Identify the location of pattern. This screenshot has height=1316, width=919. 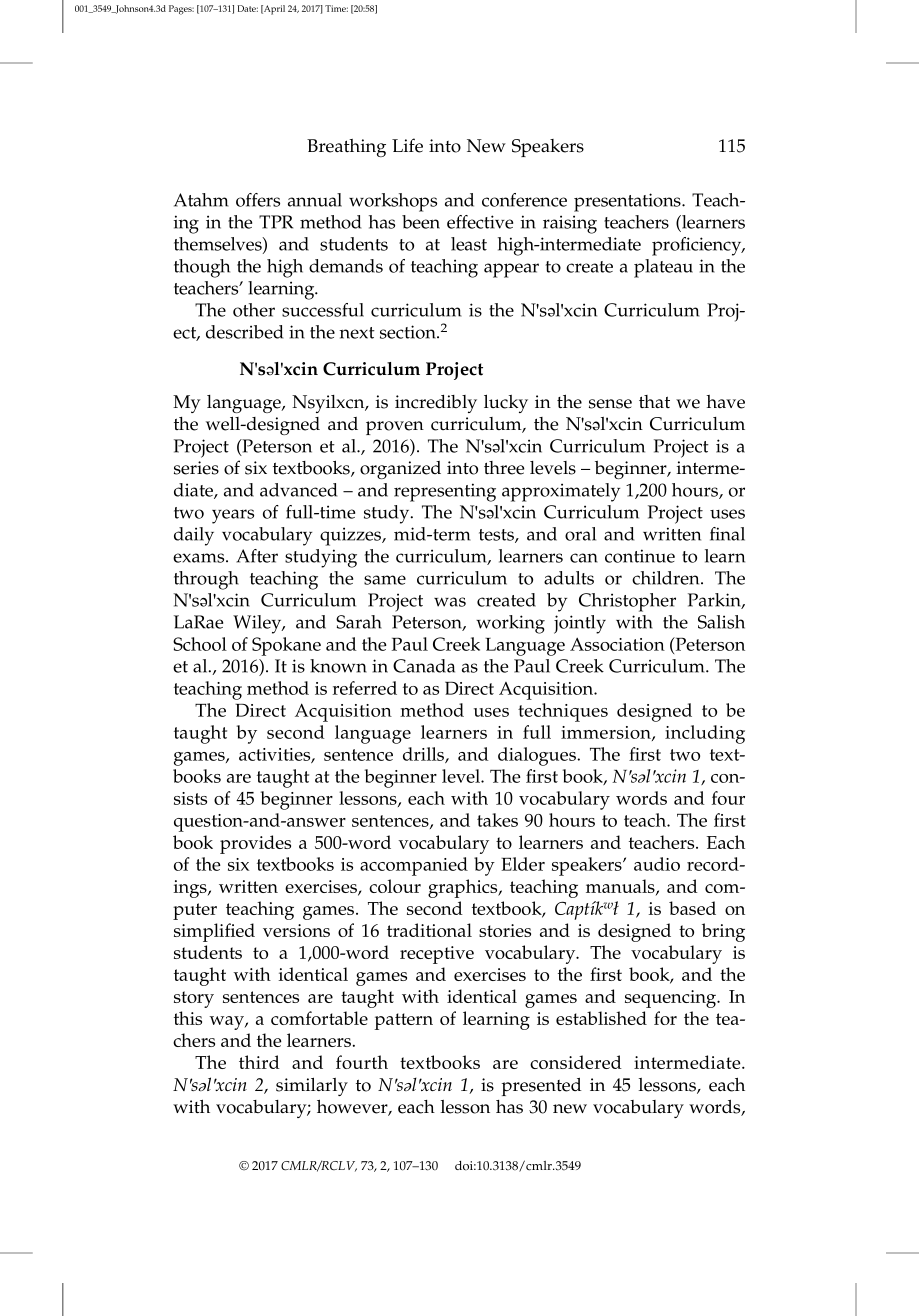
(403, 1021).
